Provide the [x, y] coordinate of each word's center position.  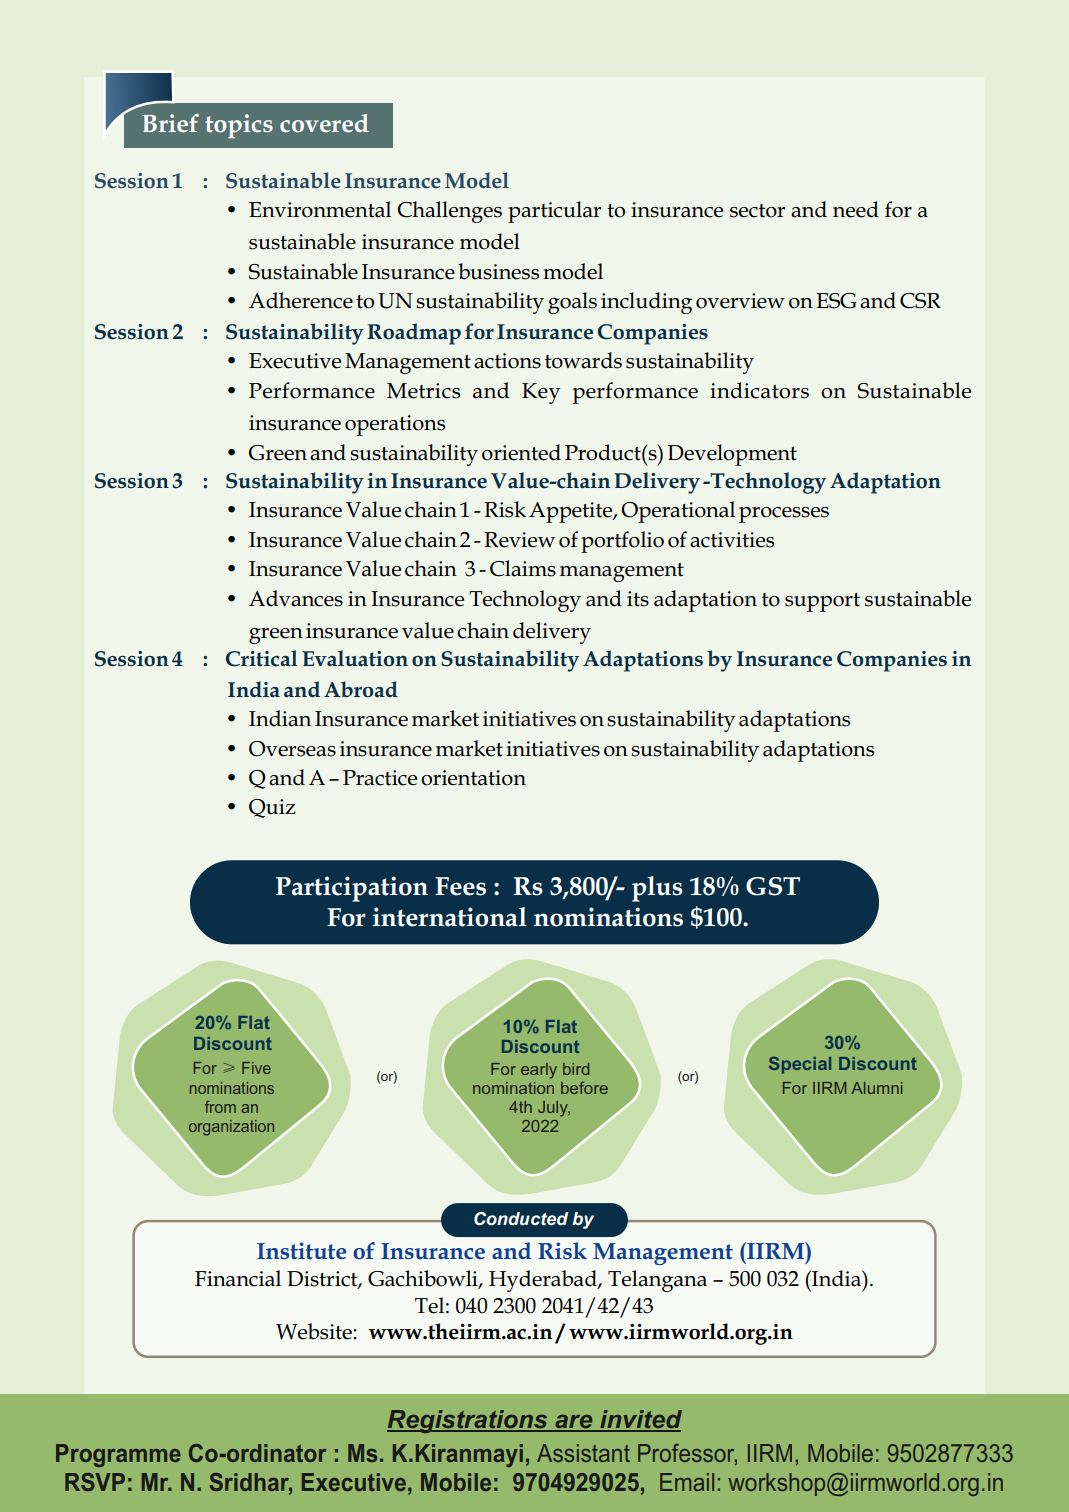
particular [554, 212]
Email [687, 1482]
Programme [118, 1455]
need [856, 209]
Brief [170, 123]
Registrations [468, 1421]
